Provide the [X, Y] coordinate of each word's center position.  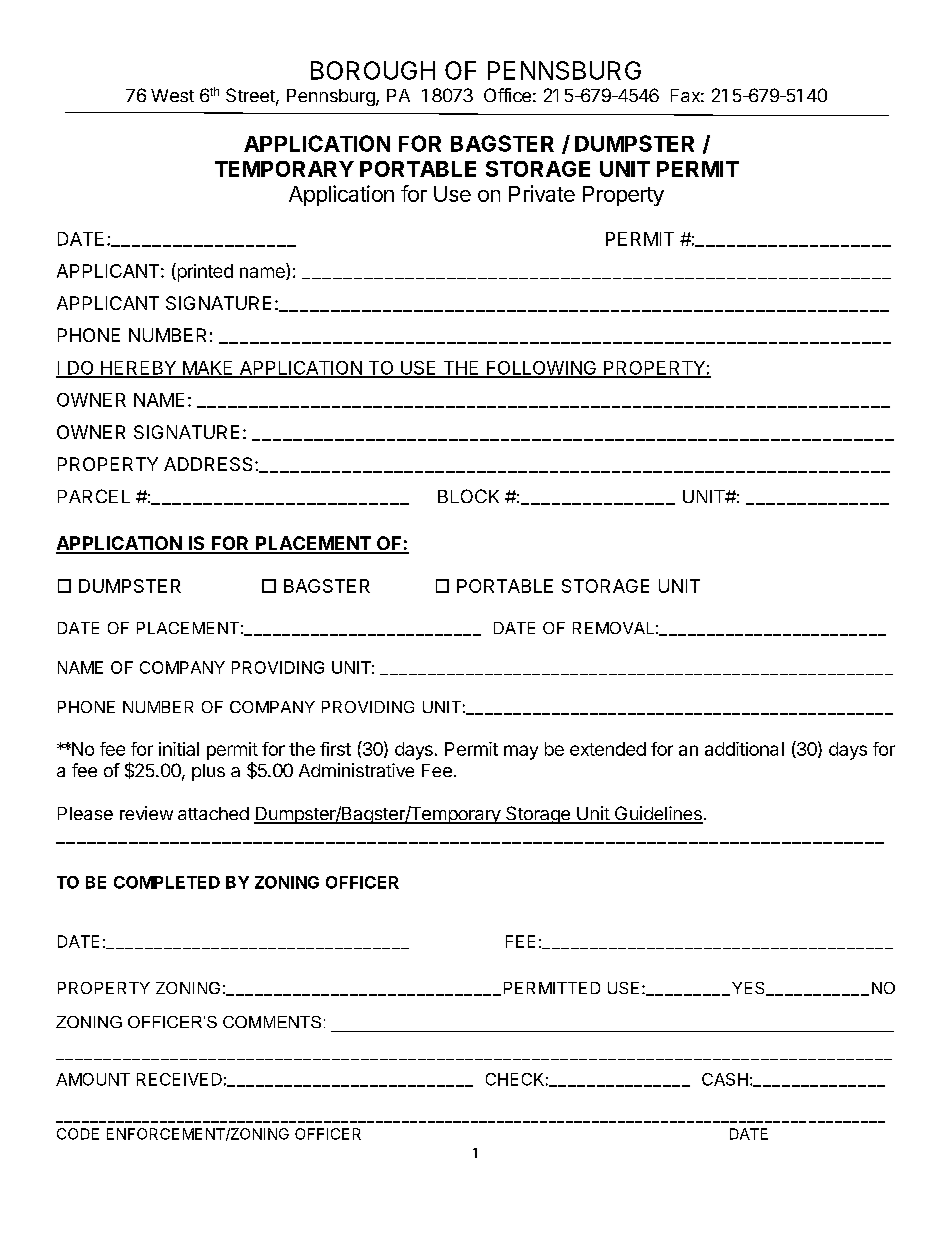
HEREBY [139, 369]
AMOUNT [93, 1079]
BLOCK [468, 496]
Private [542, 193]
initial [179, 749]
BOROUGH [373, 70]
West [172, 95]
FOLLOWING [541, 369]
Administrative [356, 770]
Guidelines [658, 814]
